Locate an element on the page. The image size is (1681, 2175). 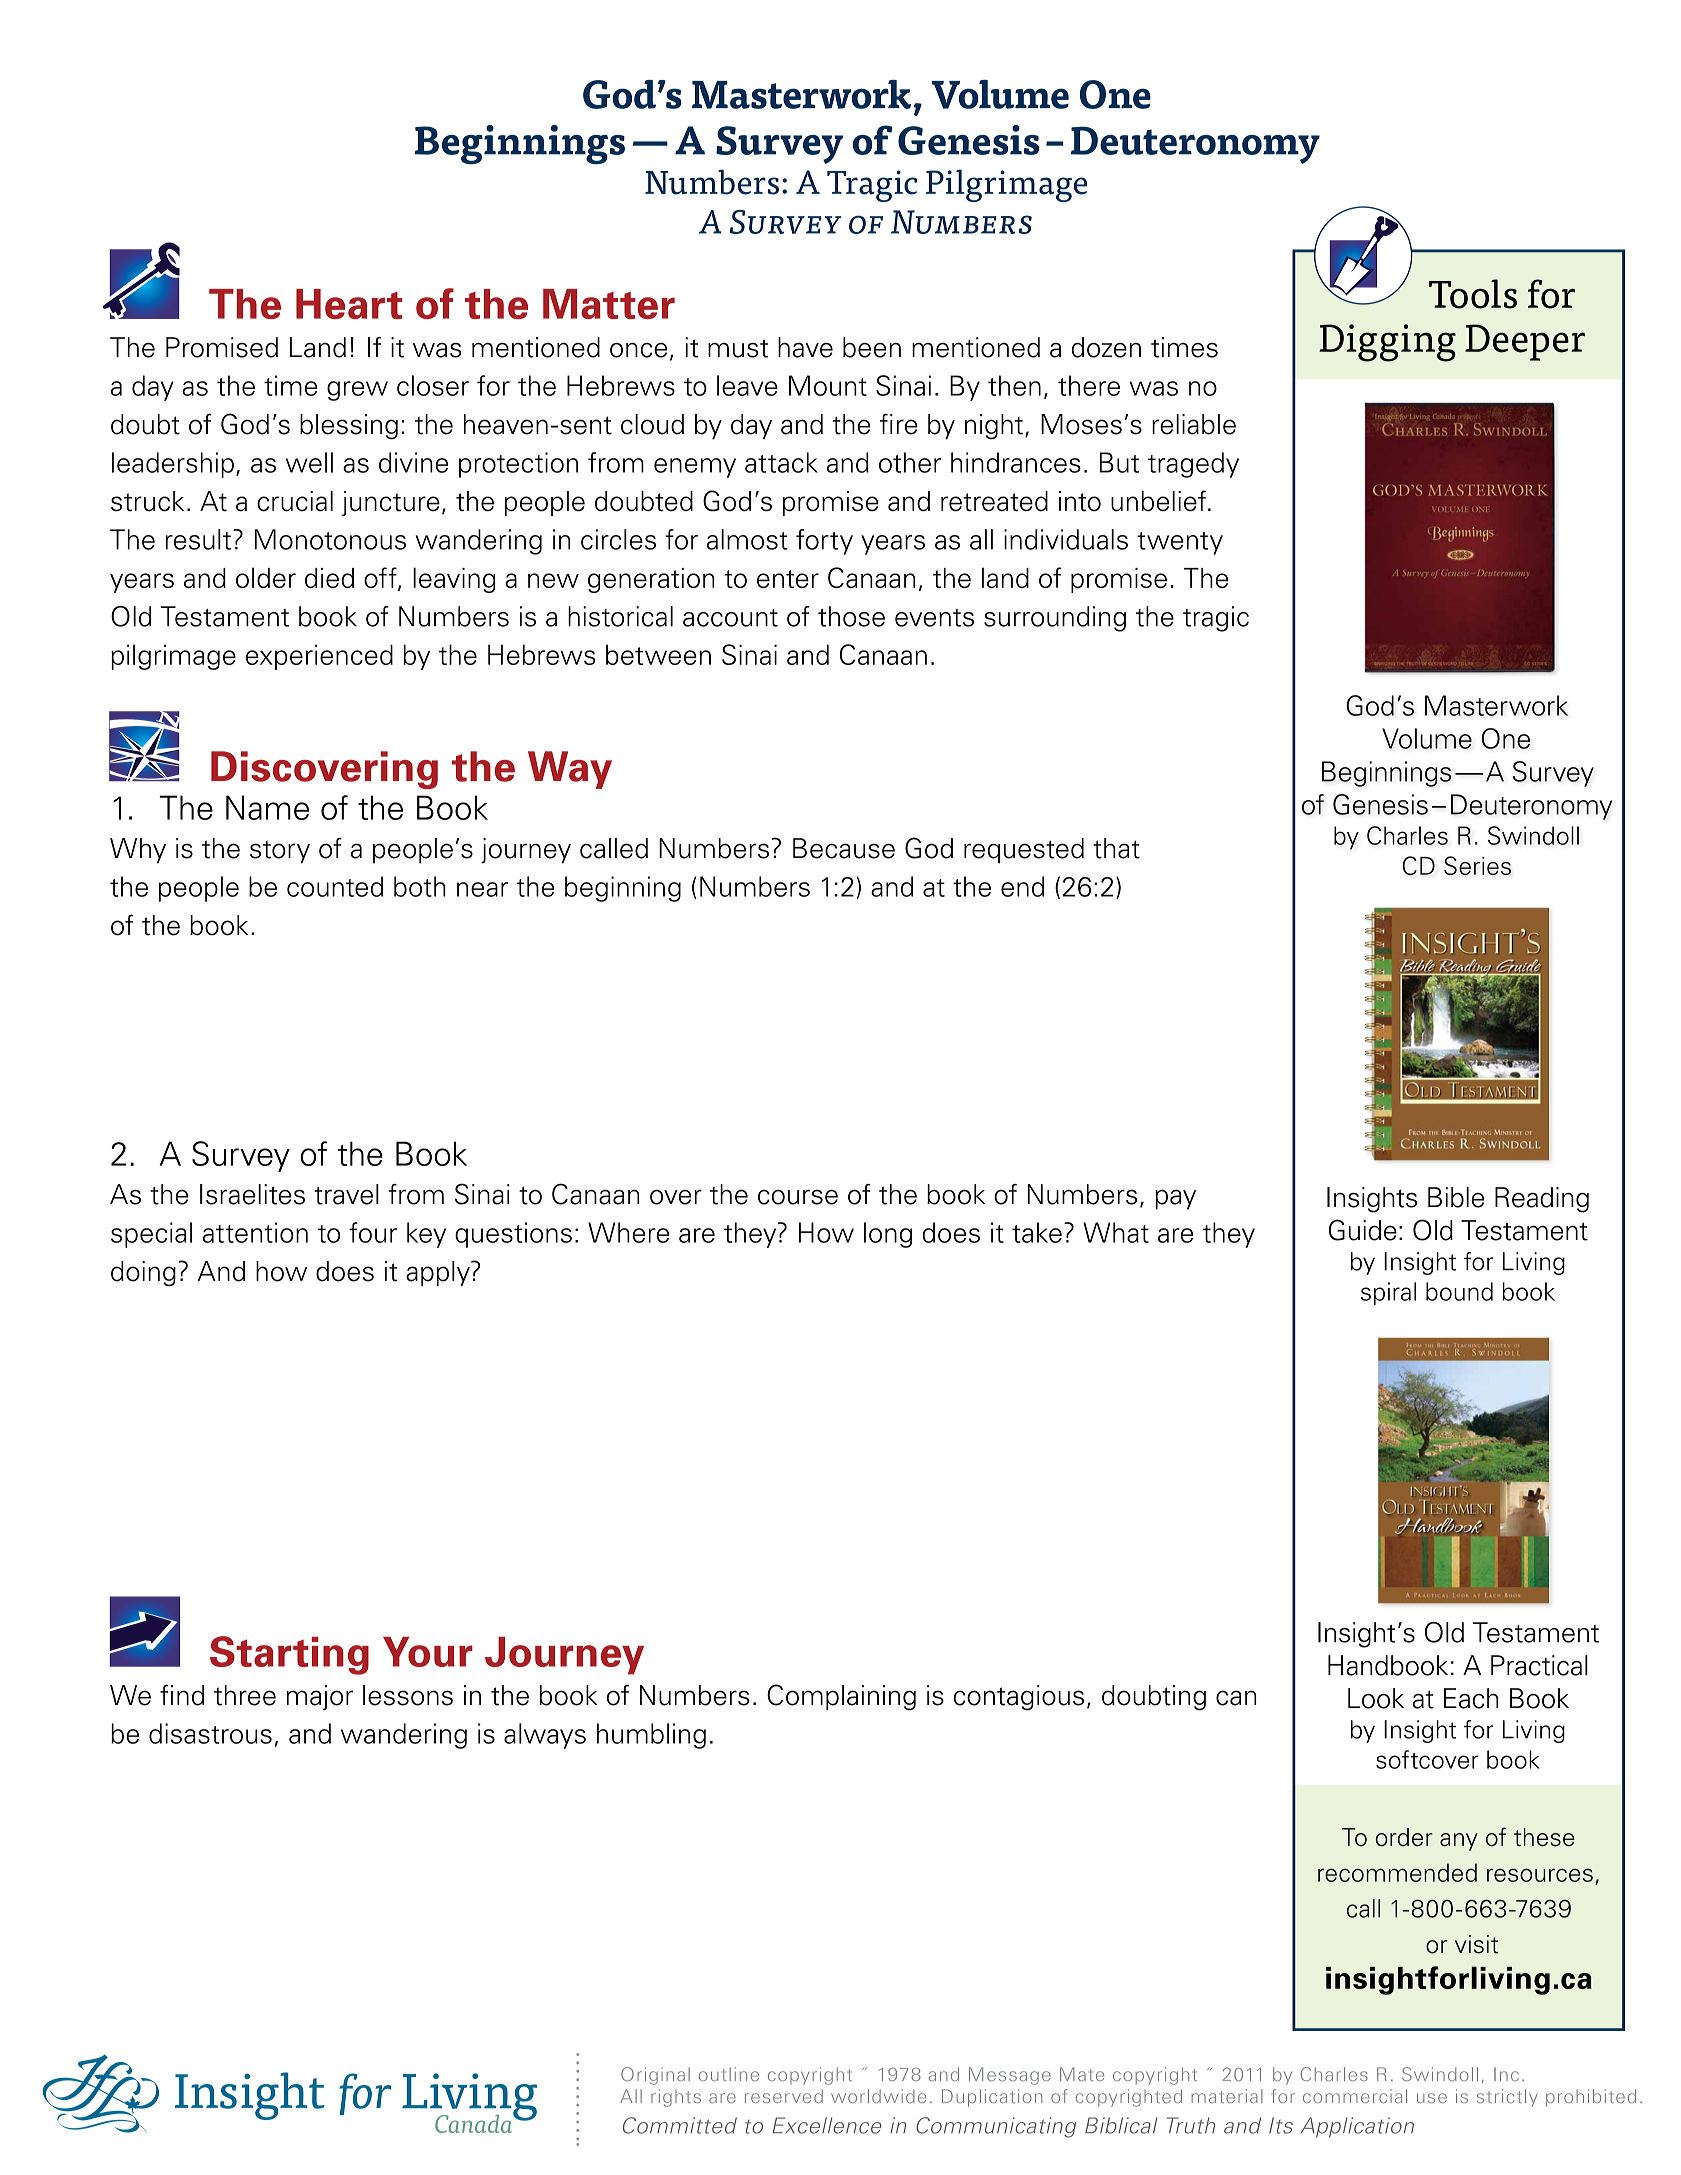
Complaining is located at coordinates (841, 1697).
